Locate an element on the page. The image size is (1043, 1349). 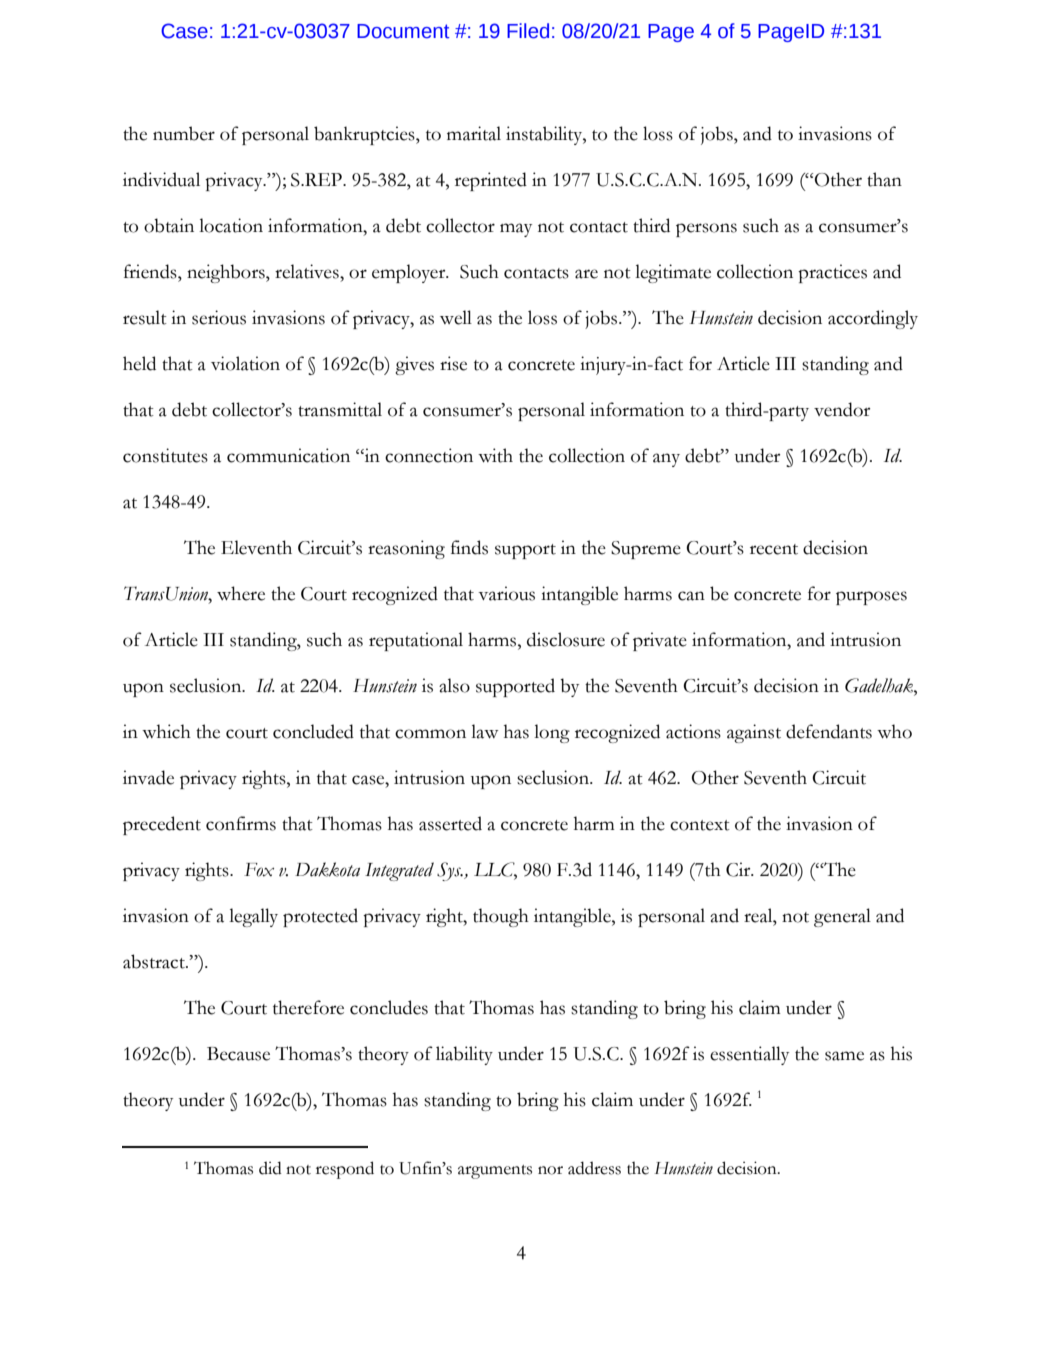
arguments is located at coordinates (495, 1172).
